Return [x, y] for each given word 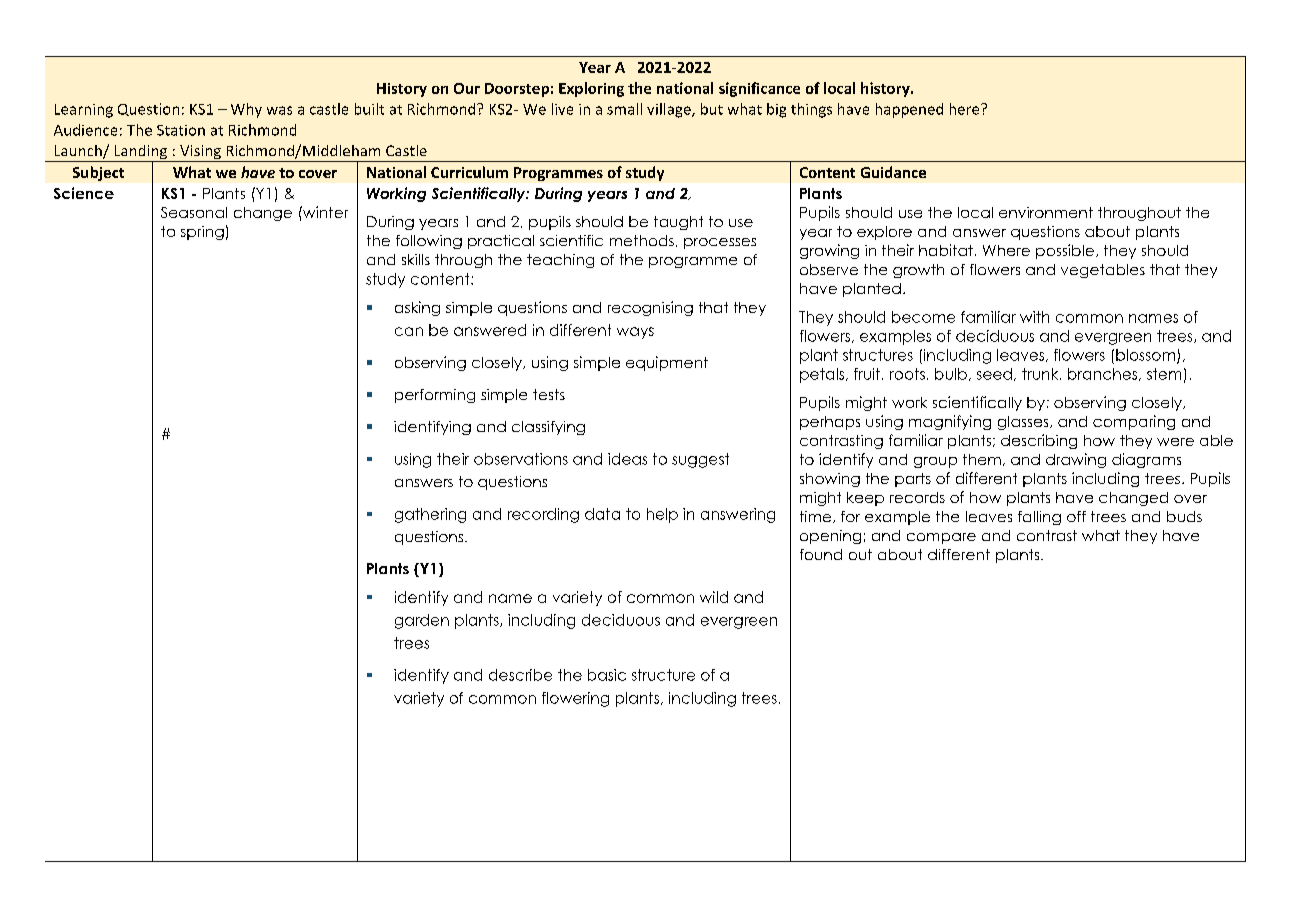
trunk [1041, 374]
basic [607, 675]
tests [549, 394]
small [624, 109]
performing [435, 396]
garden [422, 621]
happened [909, 110]
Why [246, 110]
